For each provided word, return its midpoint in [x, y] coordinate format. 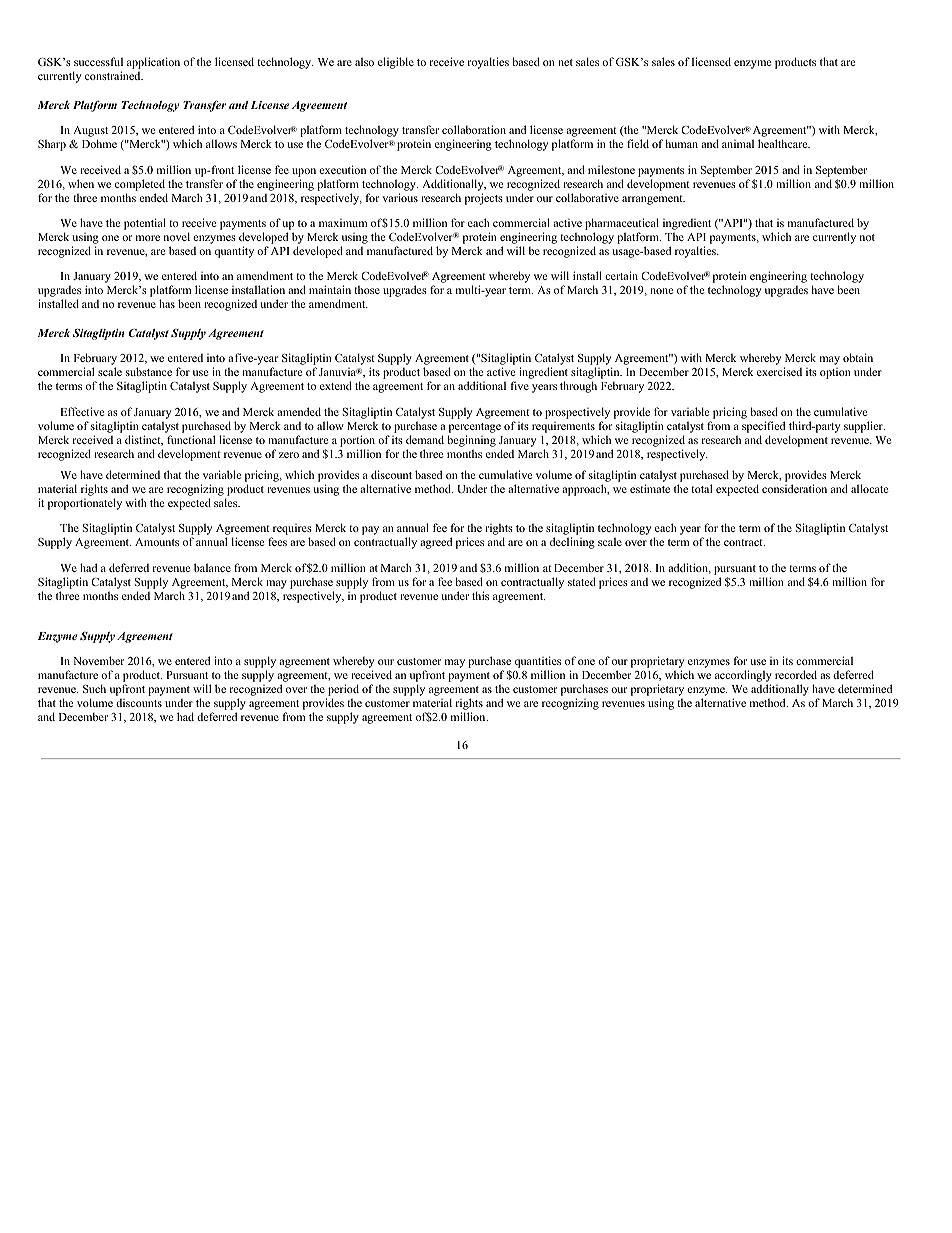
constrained [114, 75]
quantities [538, 663]
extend [336, 385]
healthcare [784, 143]
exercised [779, 371]
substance [149, 371]
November [98, 660]
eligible [396, 63]
